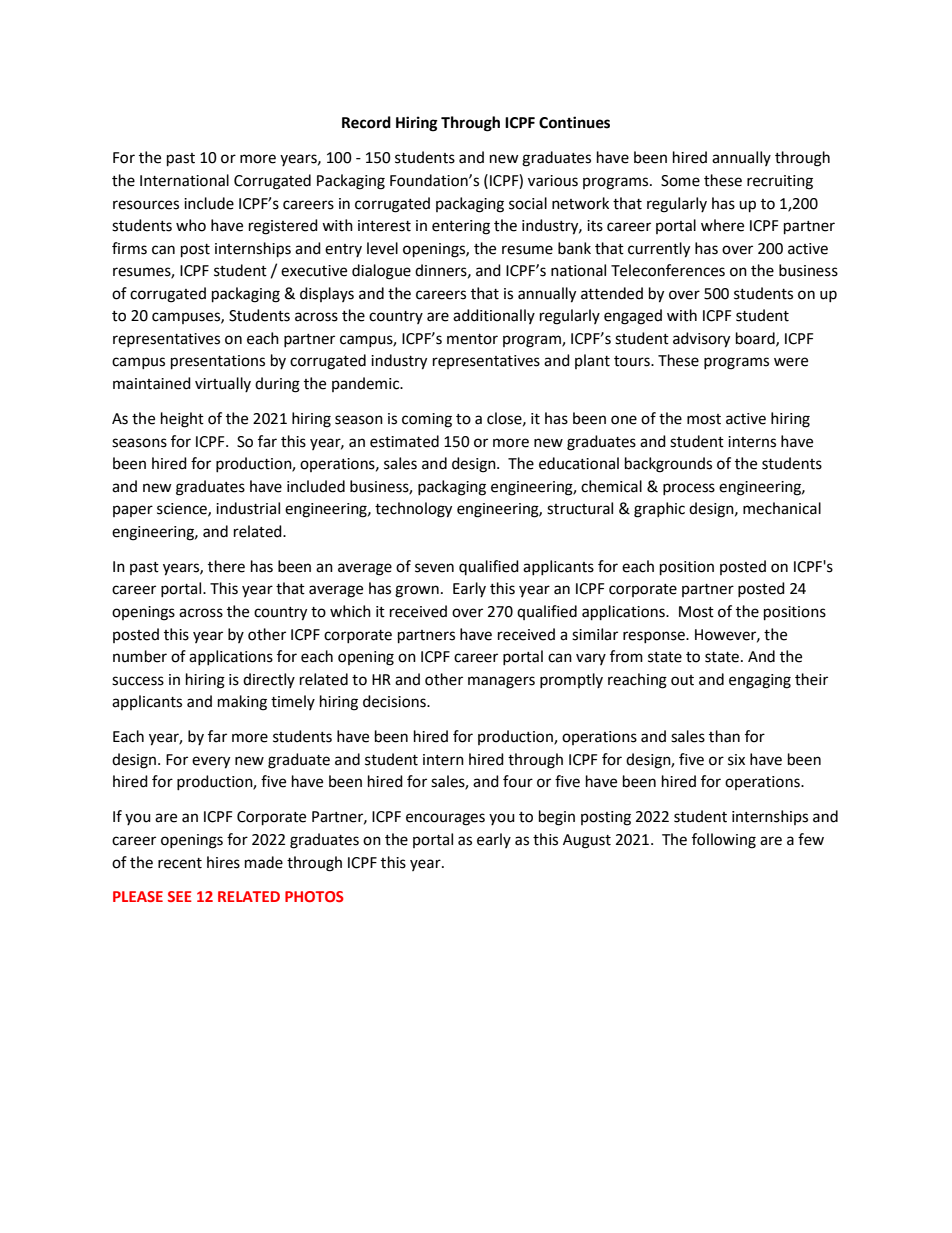  What do you see at coordinates (218, 362) in the screenshot?
I see `presentations` at bounding box center [218, 362].
